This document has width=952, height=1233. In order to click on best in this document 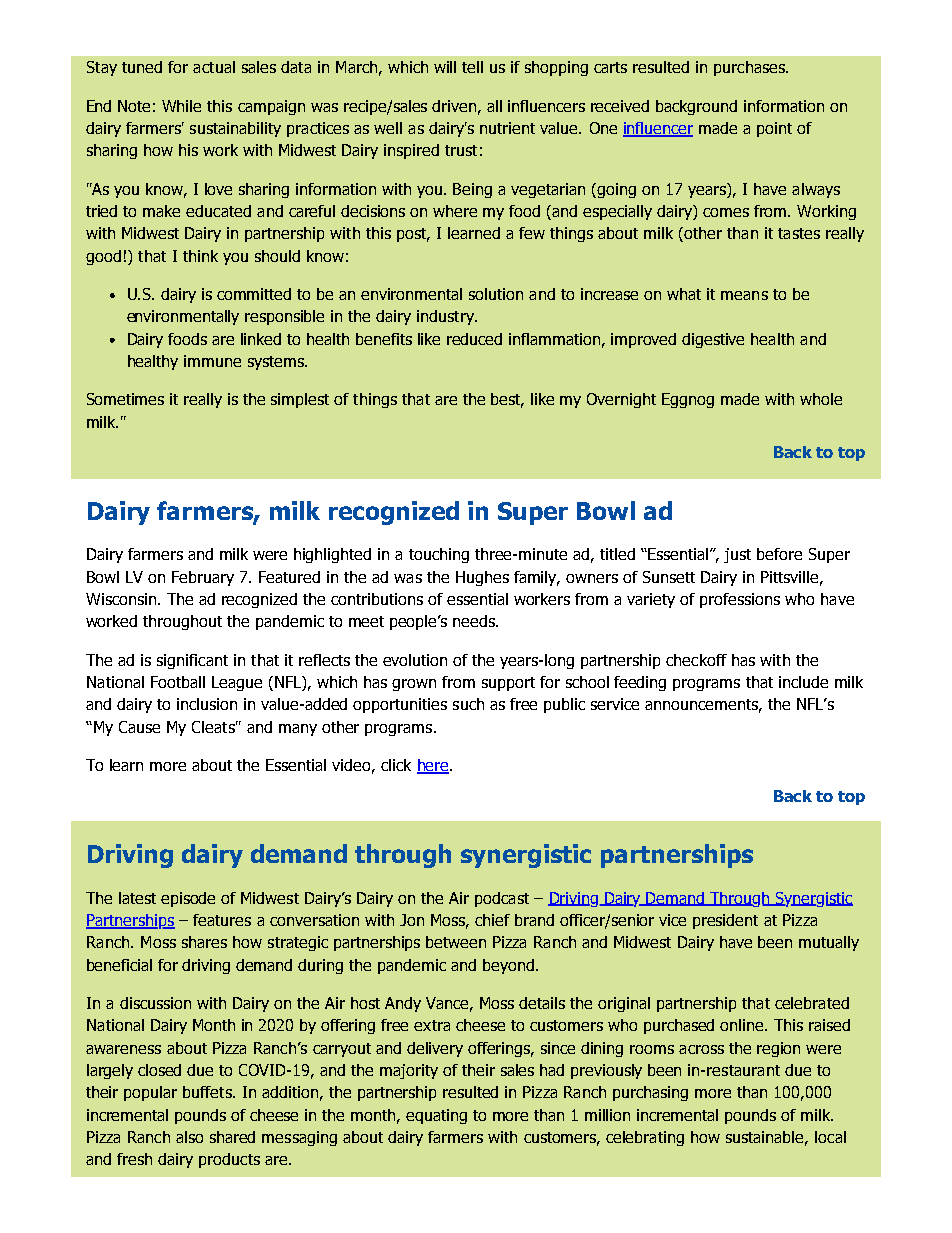, I will do `click(507, 400)`.
